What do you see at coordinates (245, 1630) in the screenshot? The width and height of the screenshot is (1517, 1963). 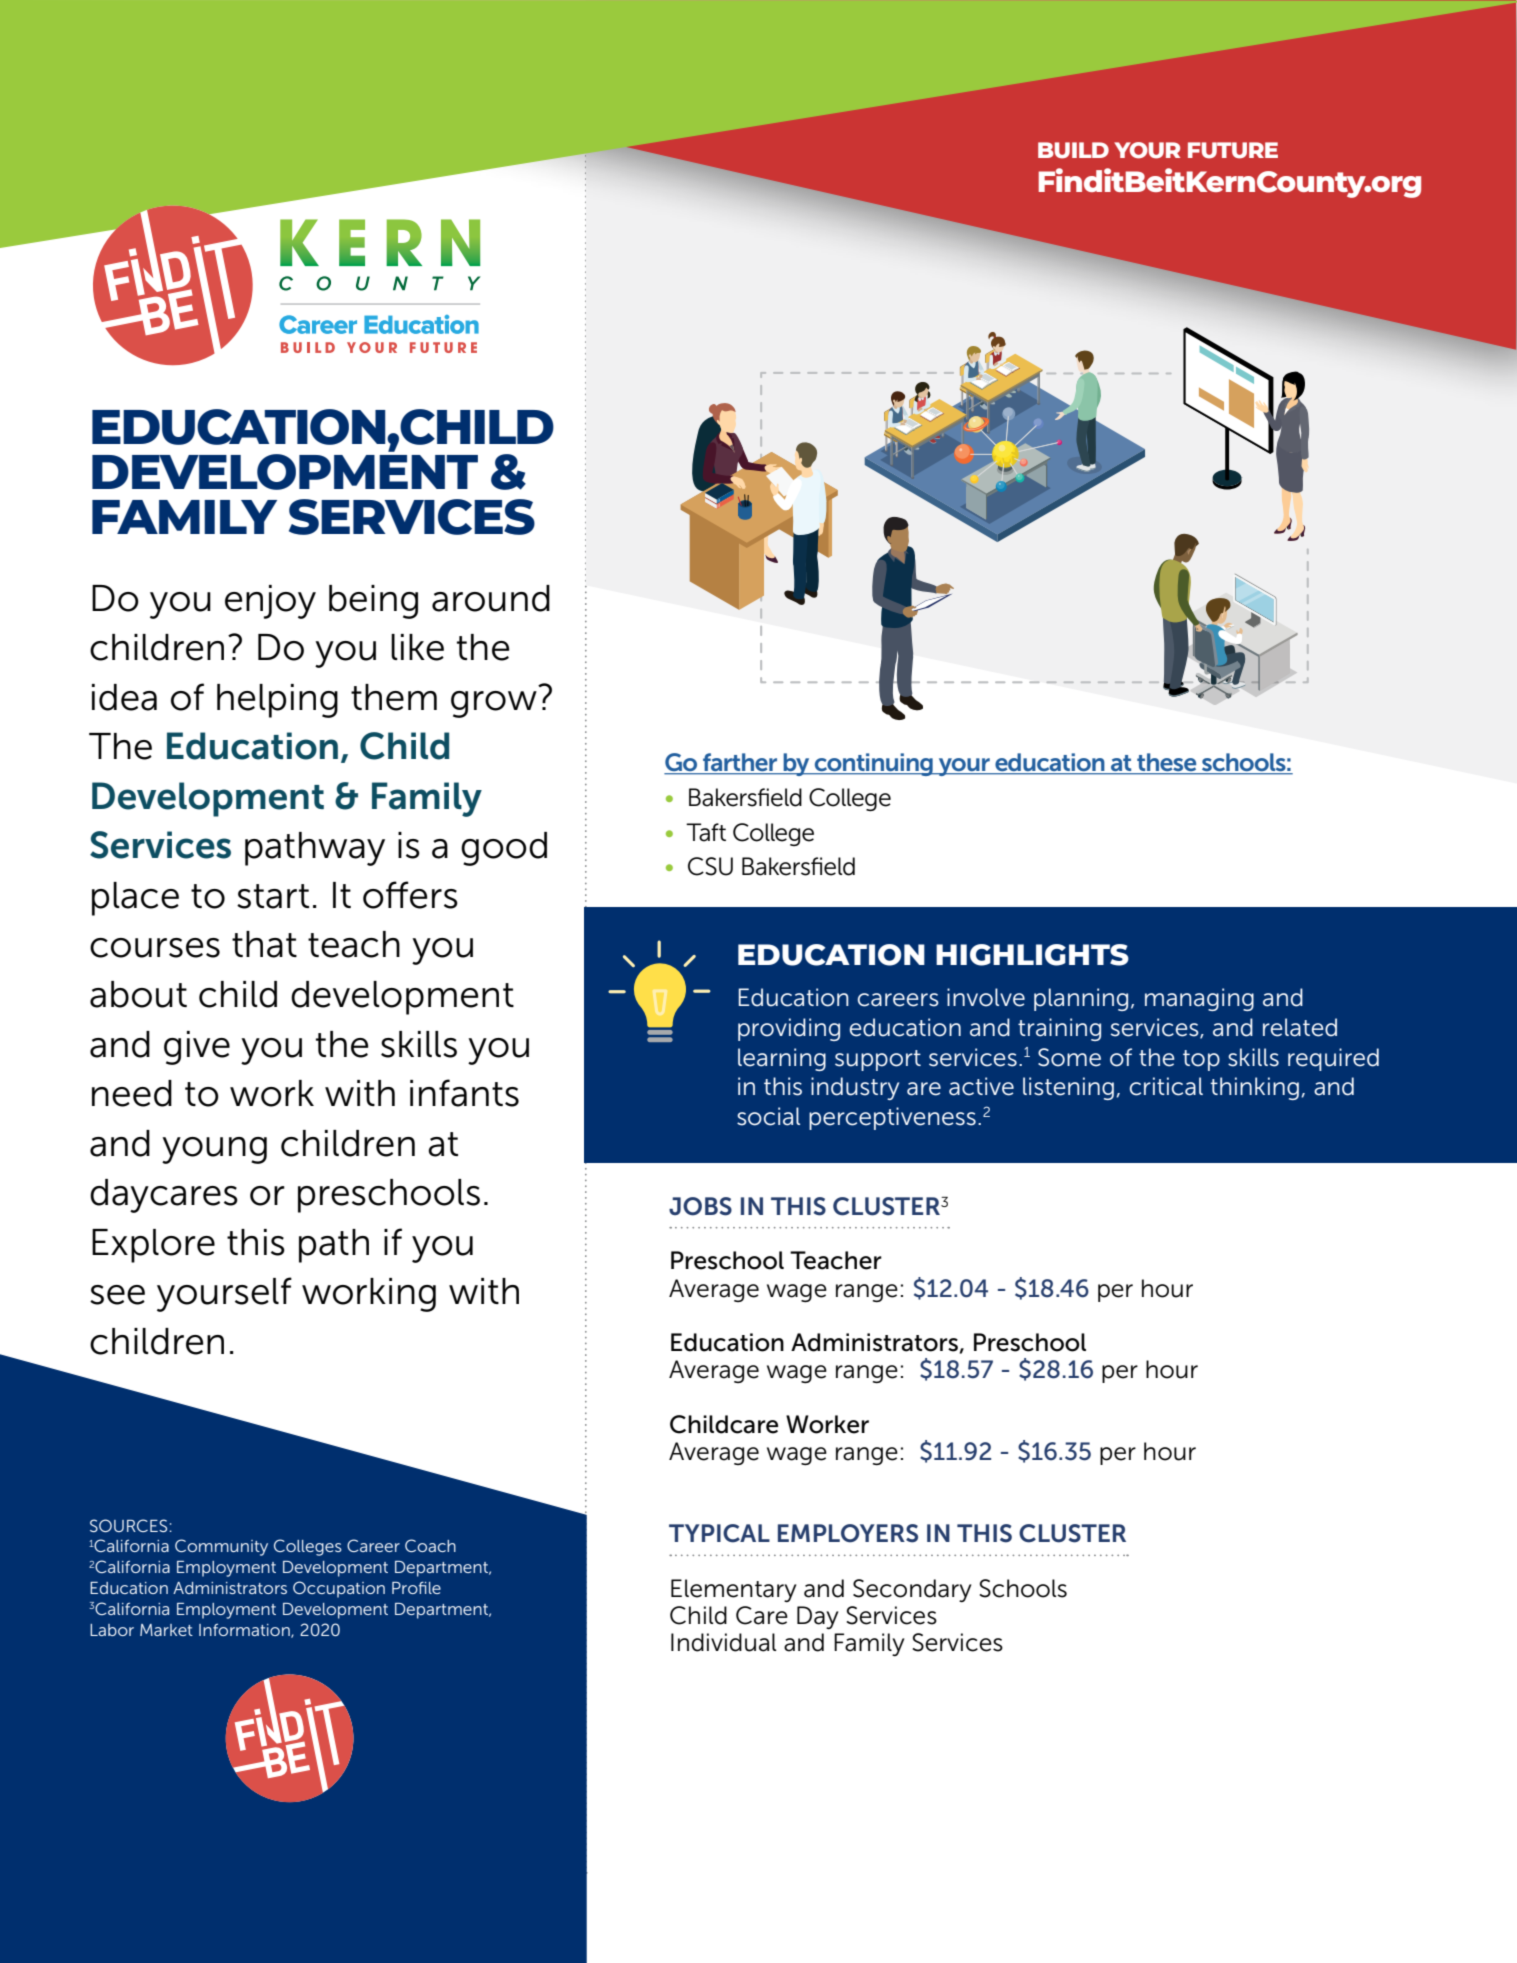 I see `Information` at bounding box center [245, 1630].
